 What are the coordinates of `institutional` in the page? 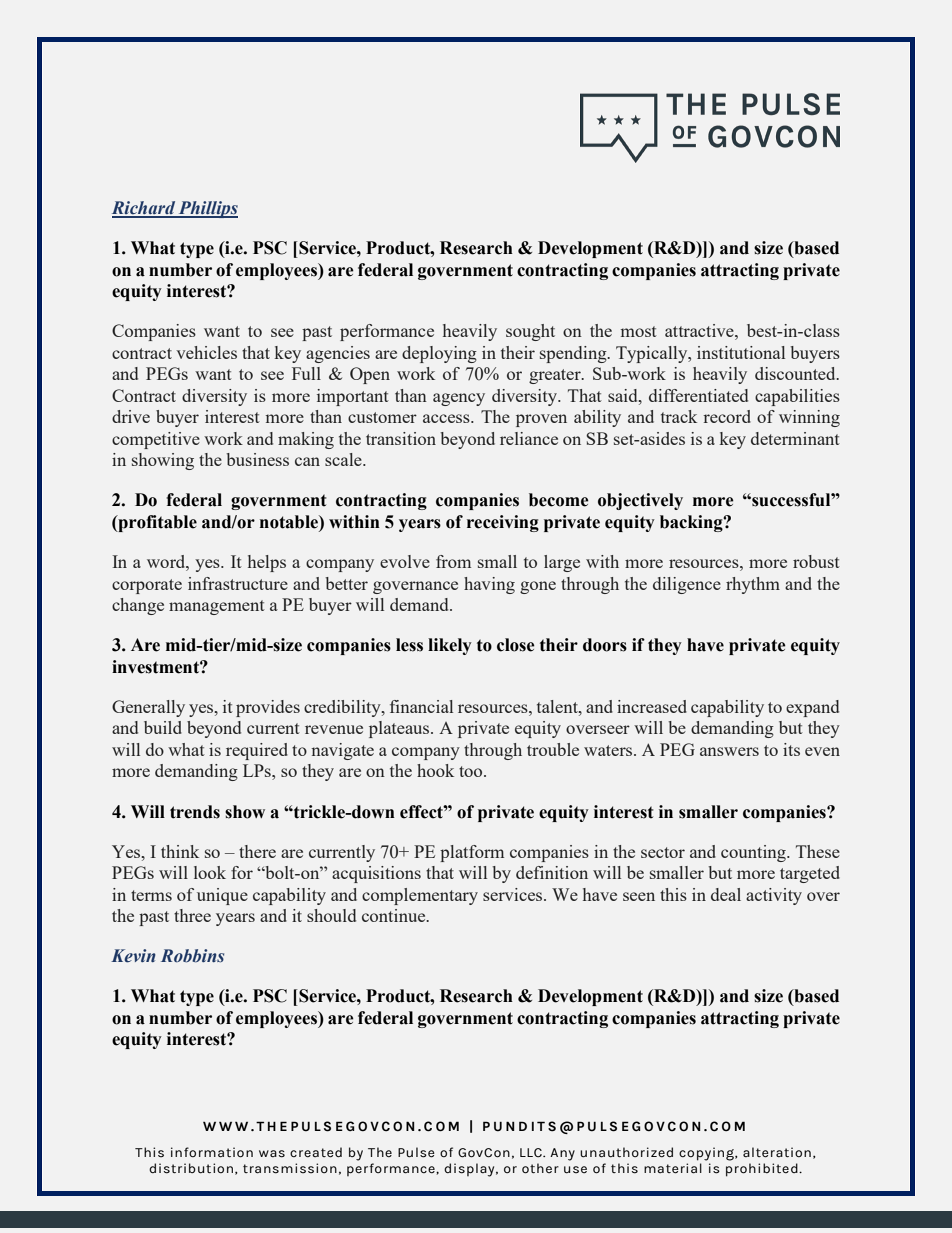 It's located at (741, 352).
